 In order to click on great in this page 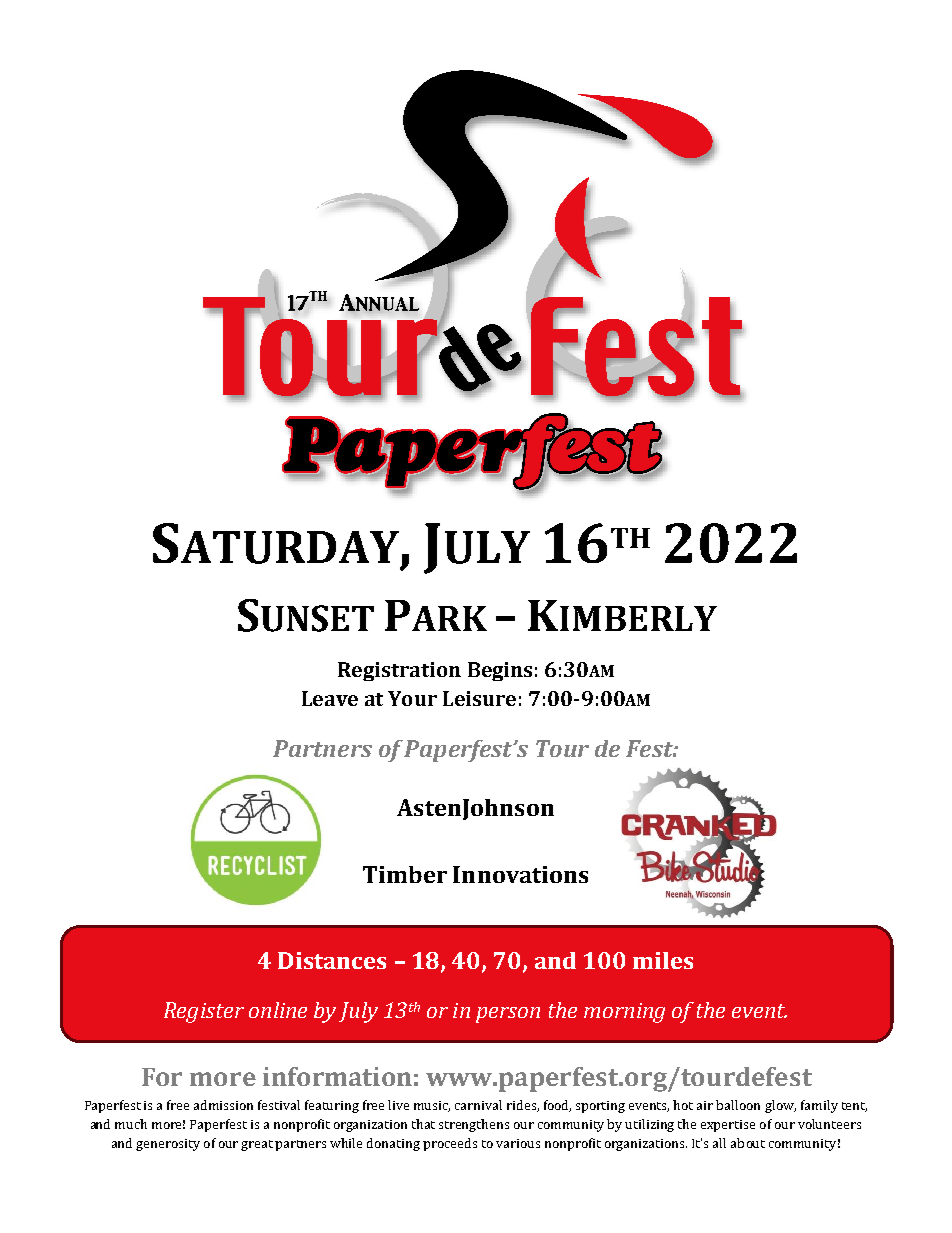, I will do `click(258, 1145)`.
